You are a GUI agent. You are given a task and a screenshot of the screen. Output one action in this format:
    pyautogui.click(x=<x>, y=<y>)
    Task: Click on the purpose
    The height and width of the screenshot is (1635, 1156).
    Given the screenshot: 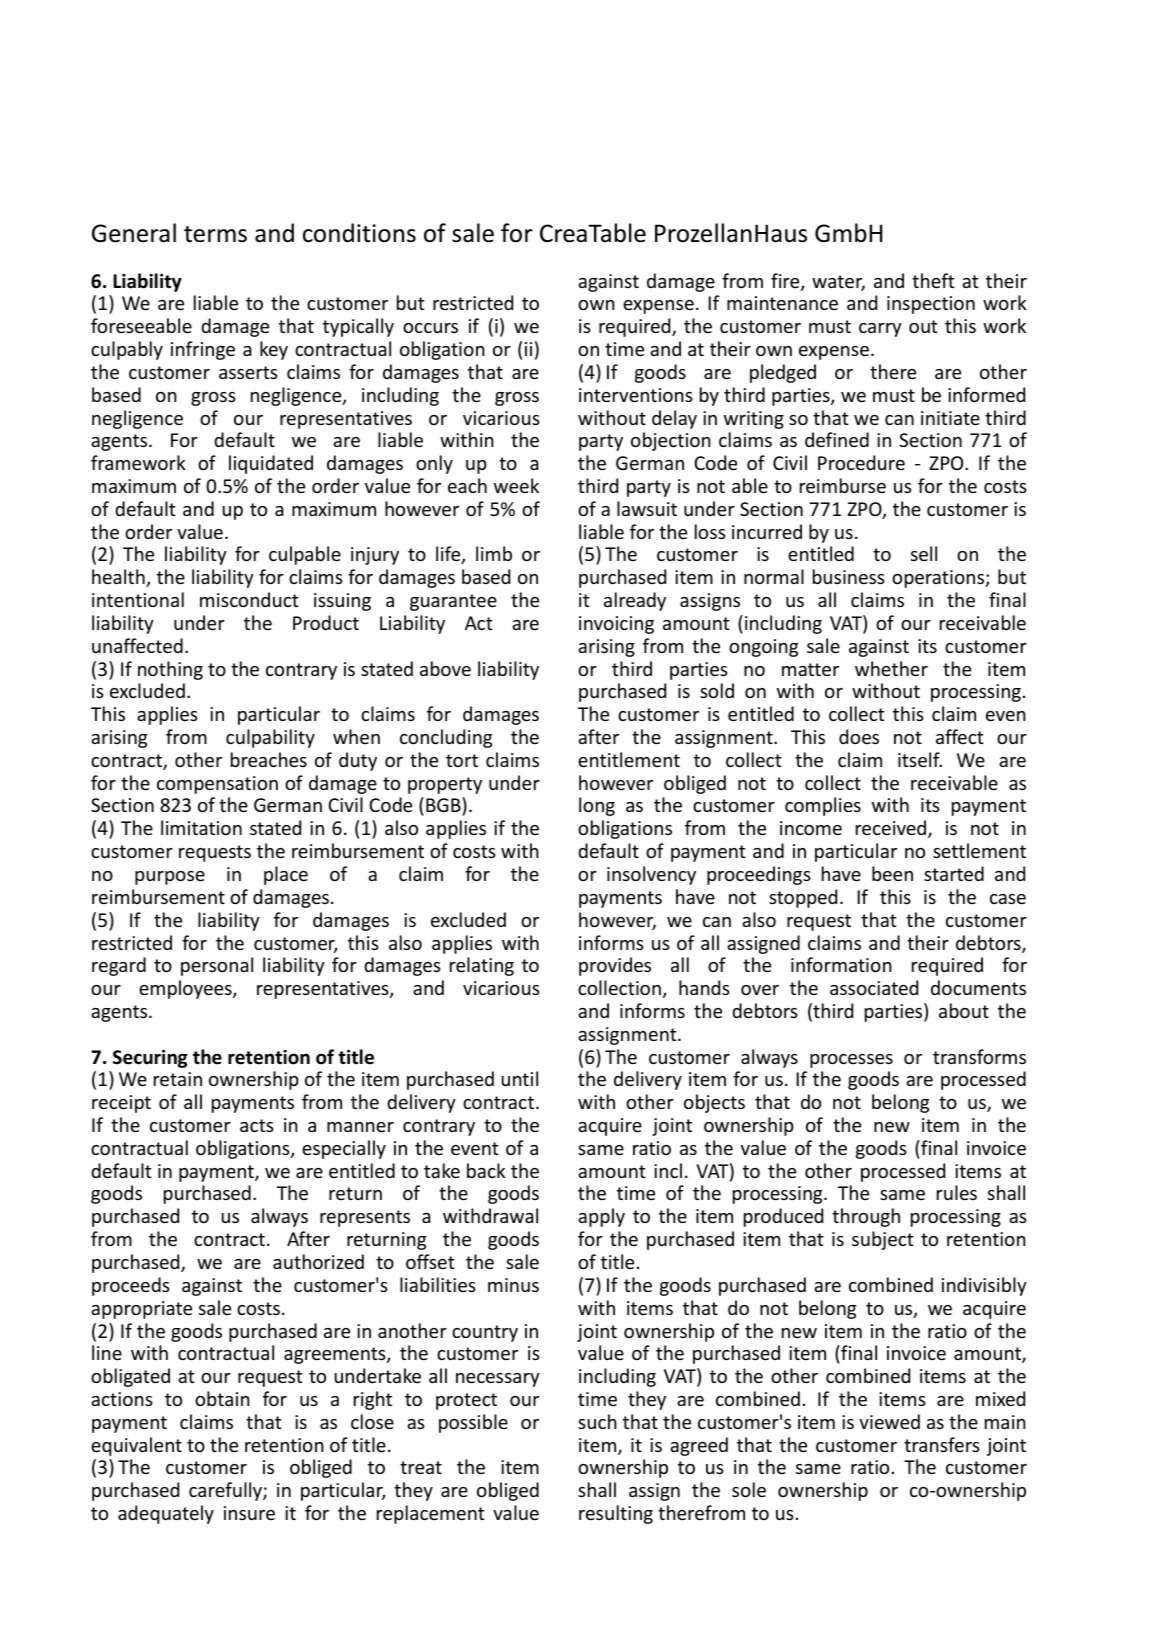 What is the action you would take?
    pyautogui.click(x=170, y=878)
